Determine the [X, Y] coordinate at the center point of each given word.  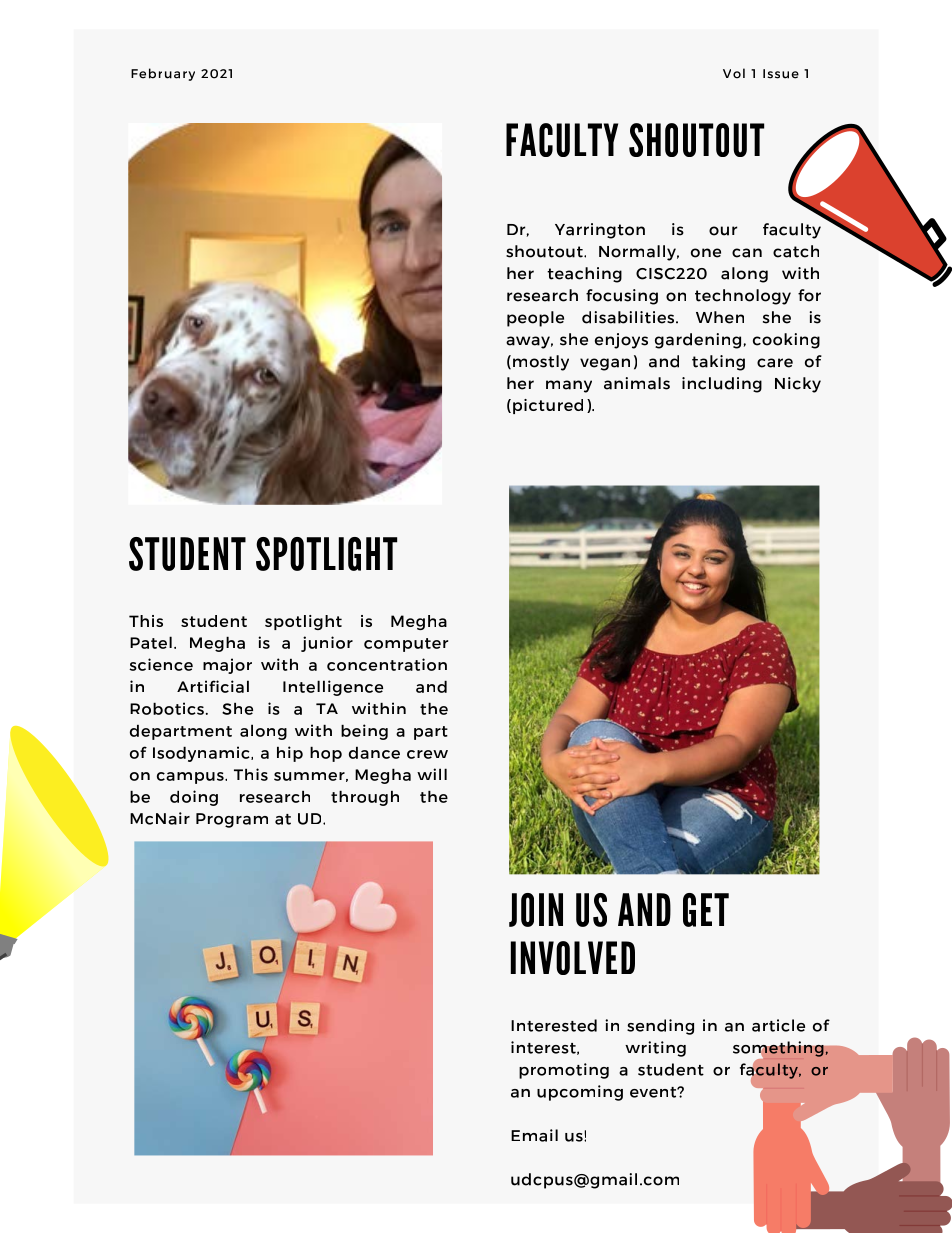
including [722, 385]
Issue [781, 74]
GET [706, 910]
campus [191, 778]
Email [534, 1135]
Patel [151, 642]
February [163, 74]
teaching [584, 275]
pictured [548, 406]
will [432, 774]
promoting [564, 1071]
